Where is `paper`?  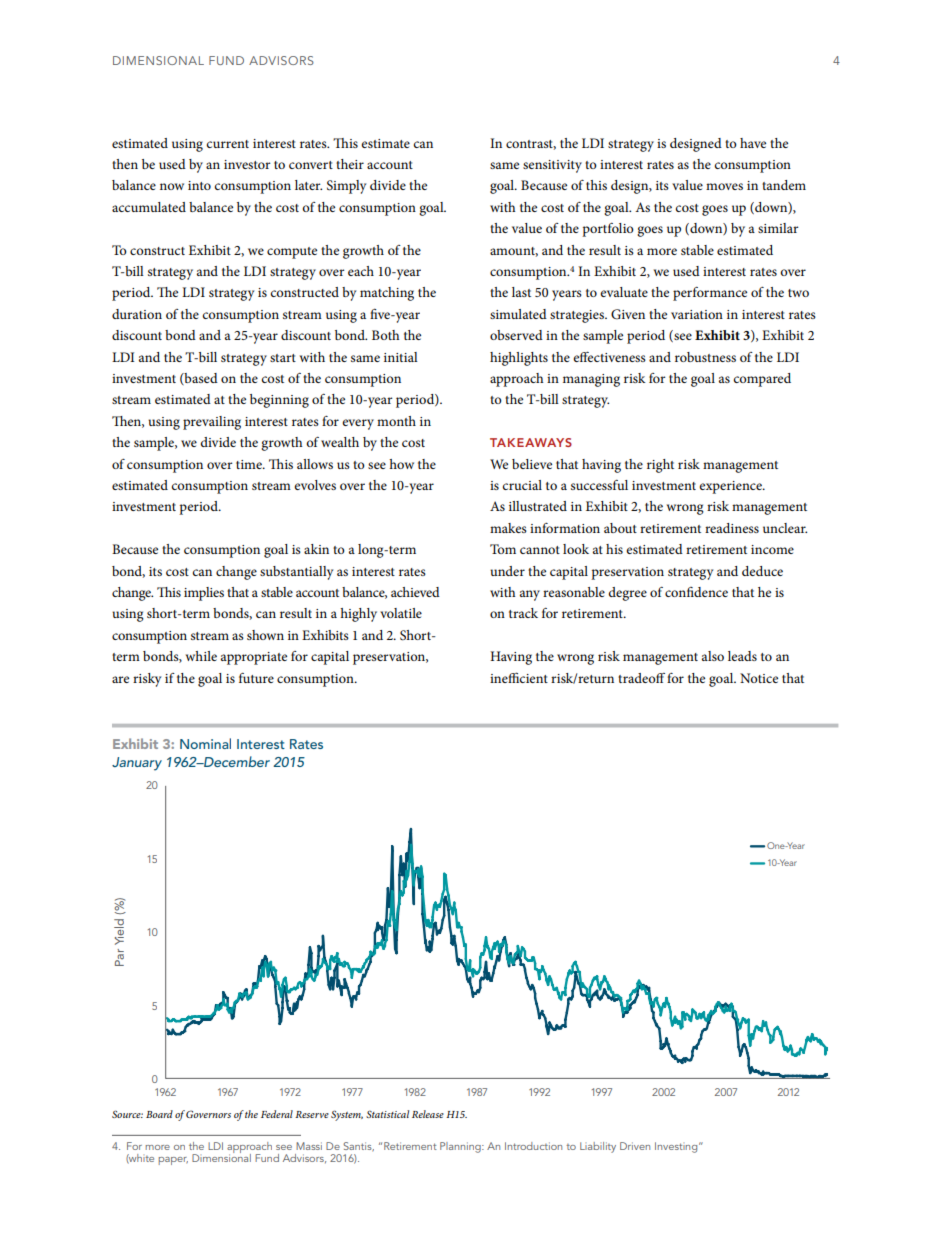
paper is located at coordinates (173, 1161).
